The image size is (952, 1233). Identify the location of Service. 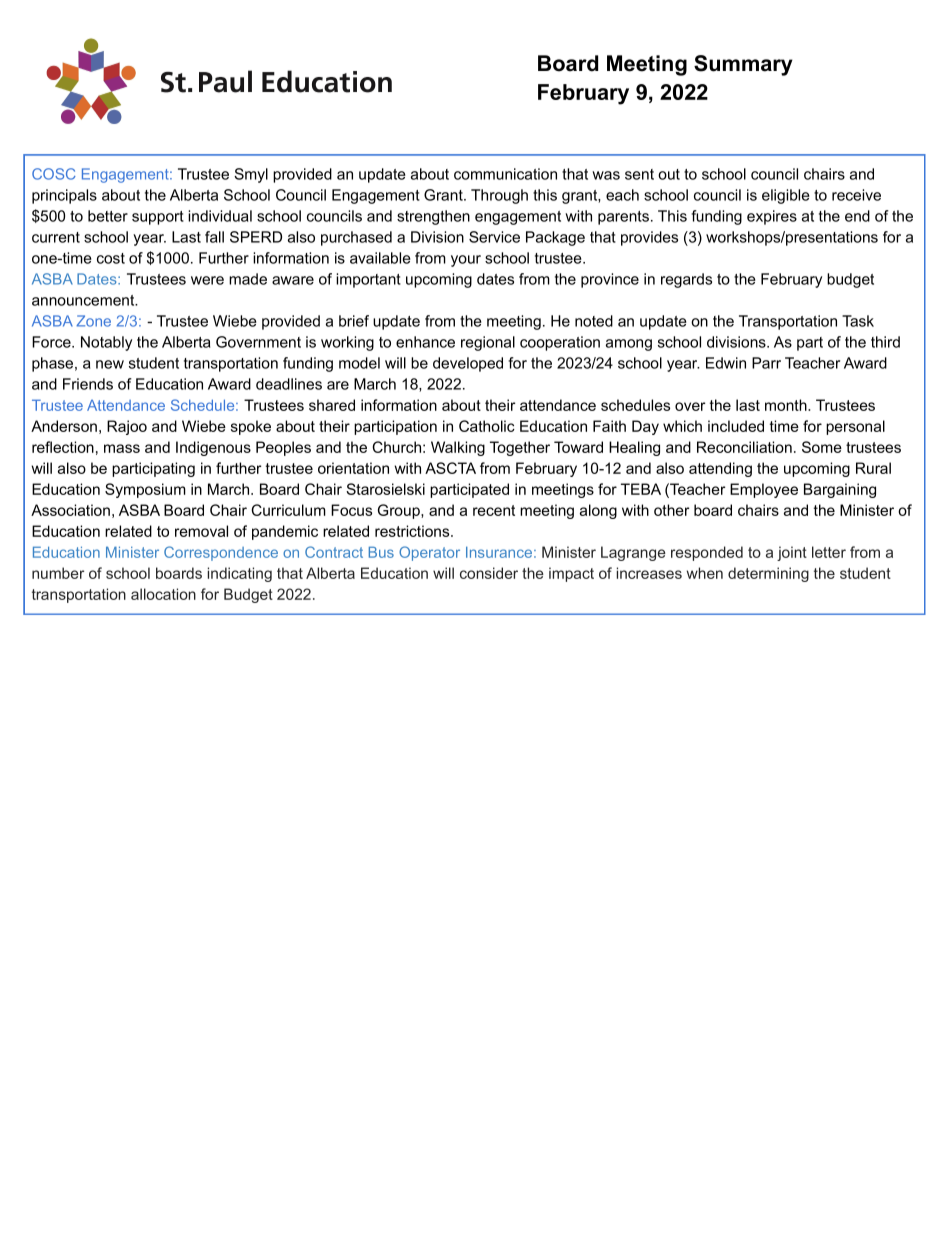
(494, 237).
